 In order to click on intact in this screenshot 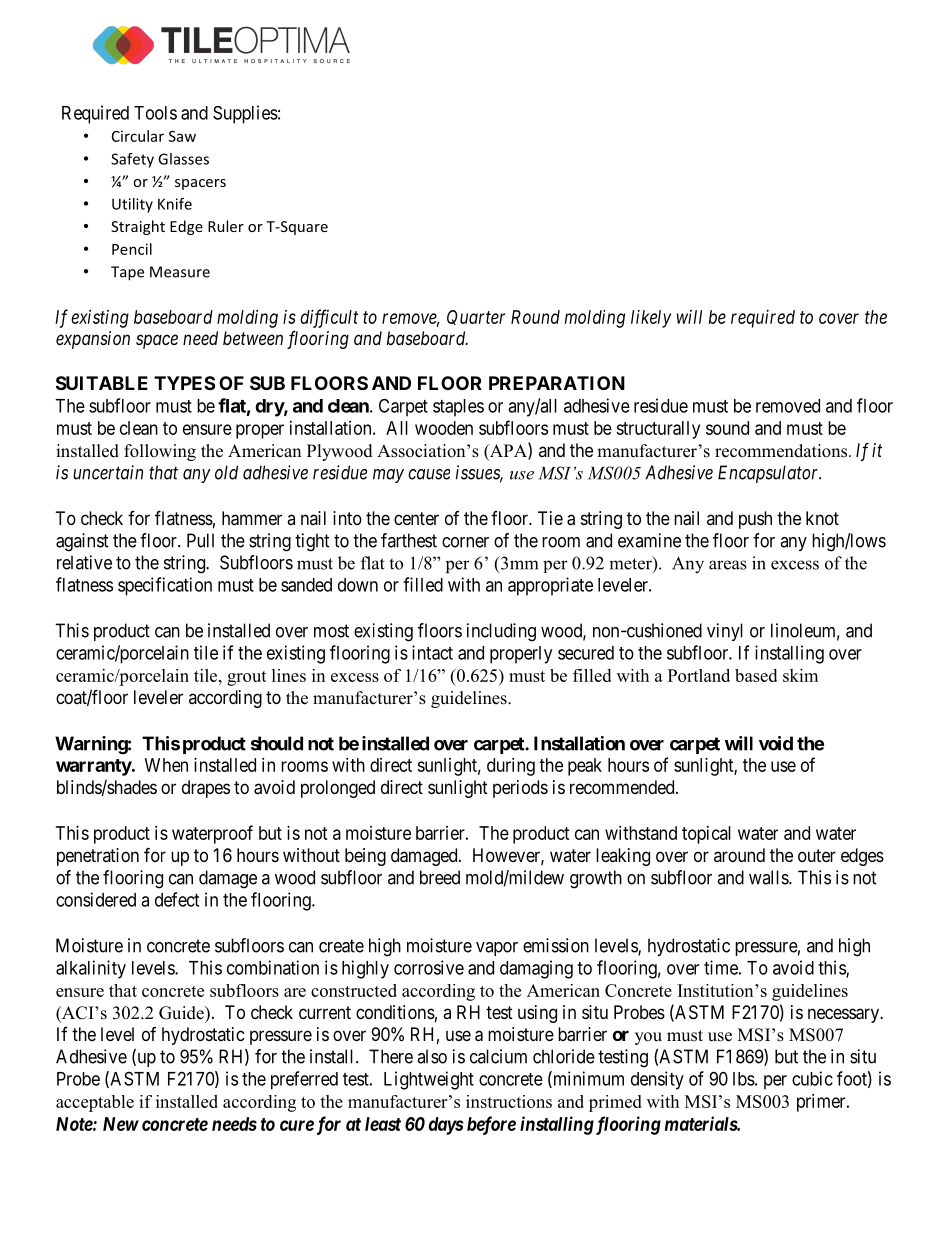, I will do `click(432, 652)`.
